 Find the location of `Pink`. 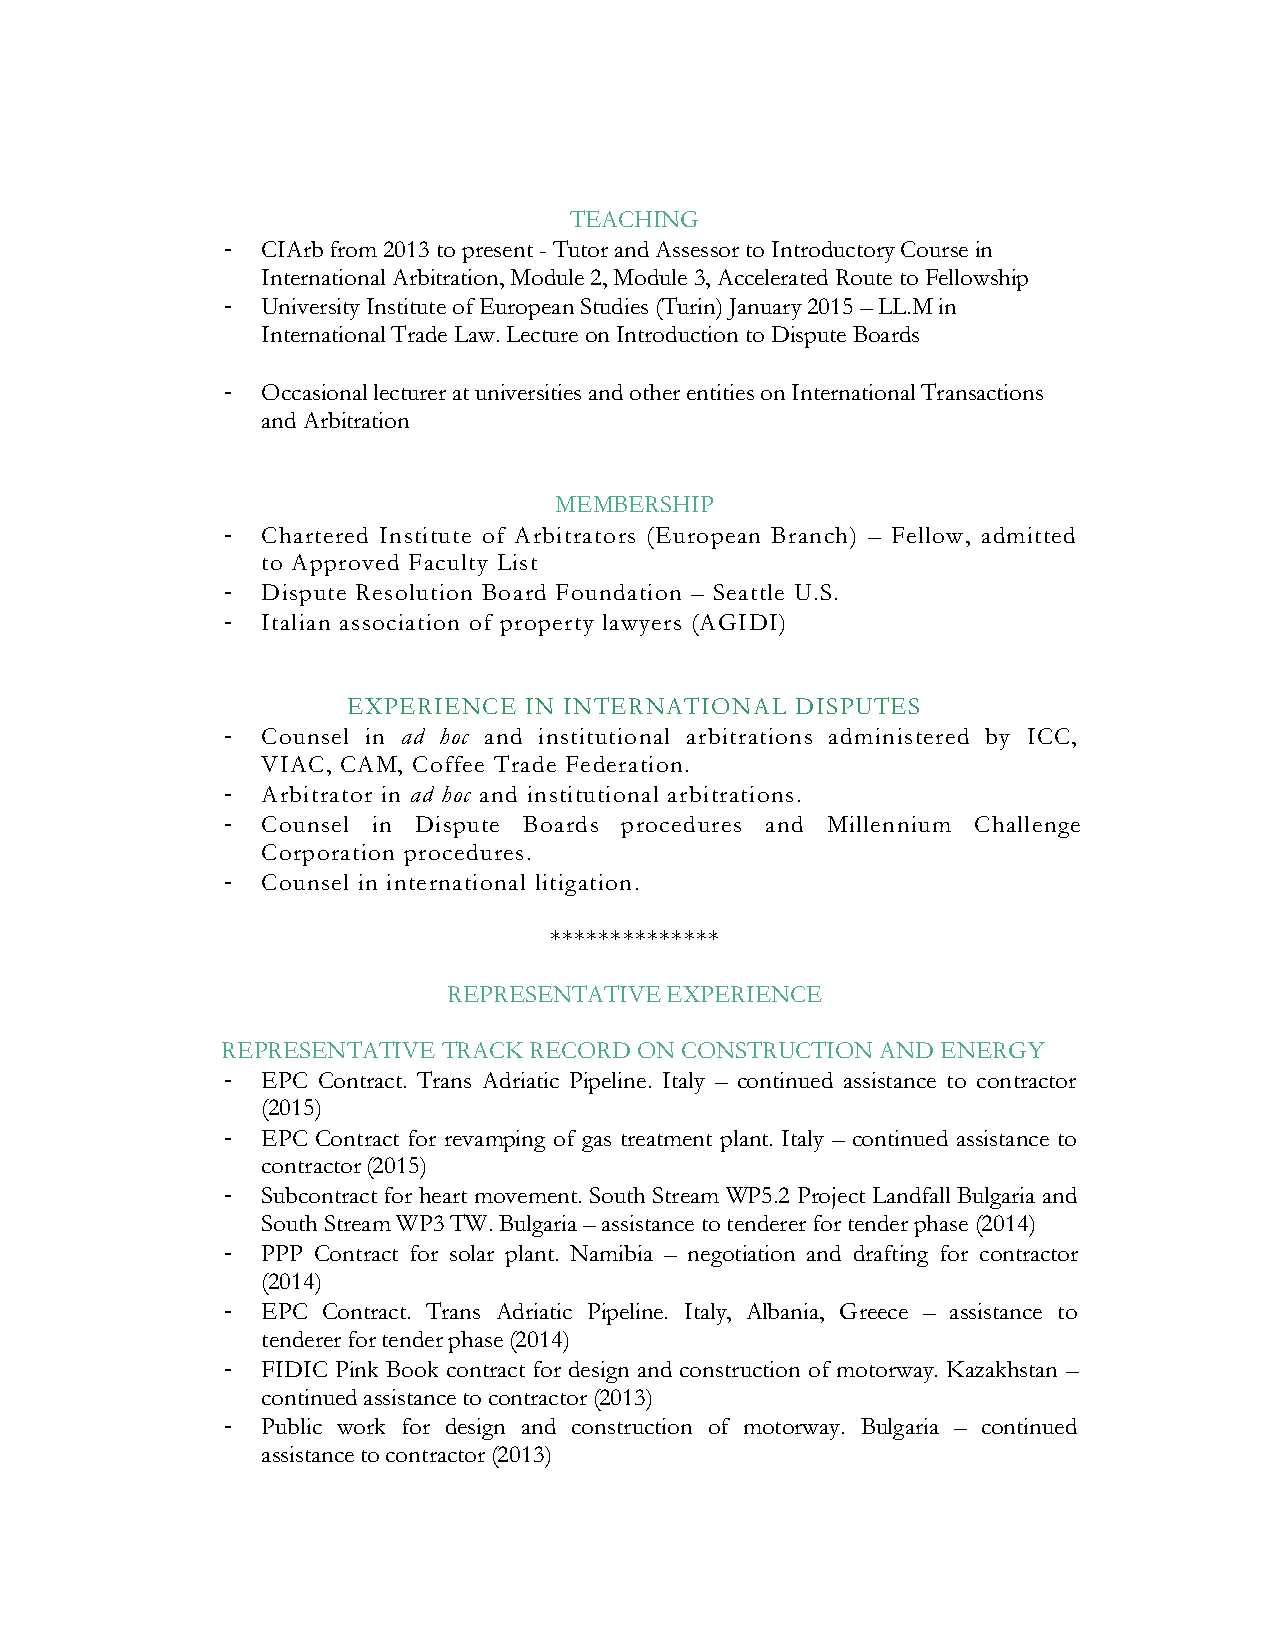

Pink is located at coordinates (357, 1369).
